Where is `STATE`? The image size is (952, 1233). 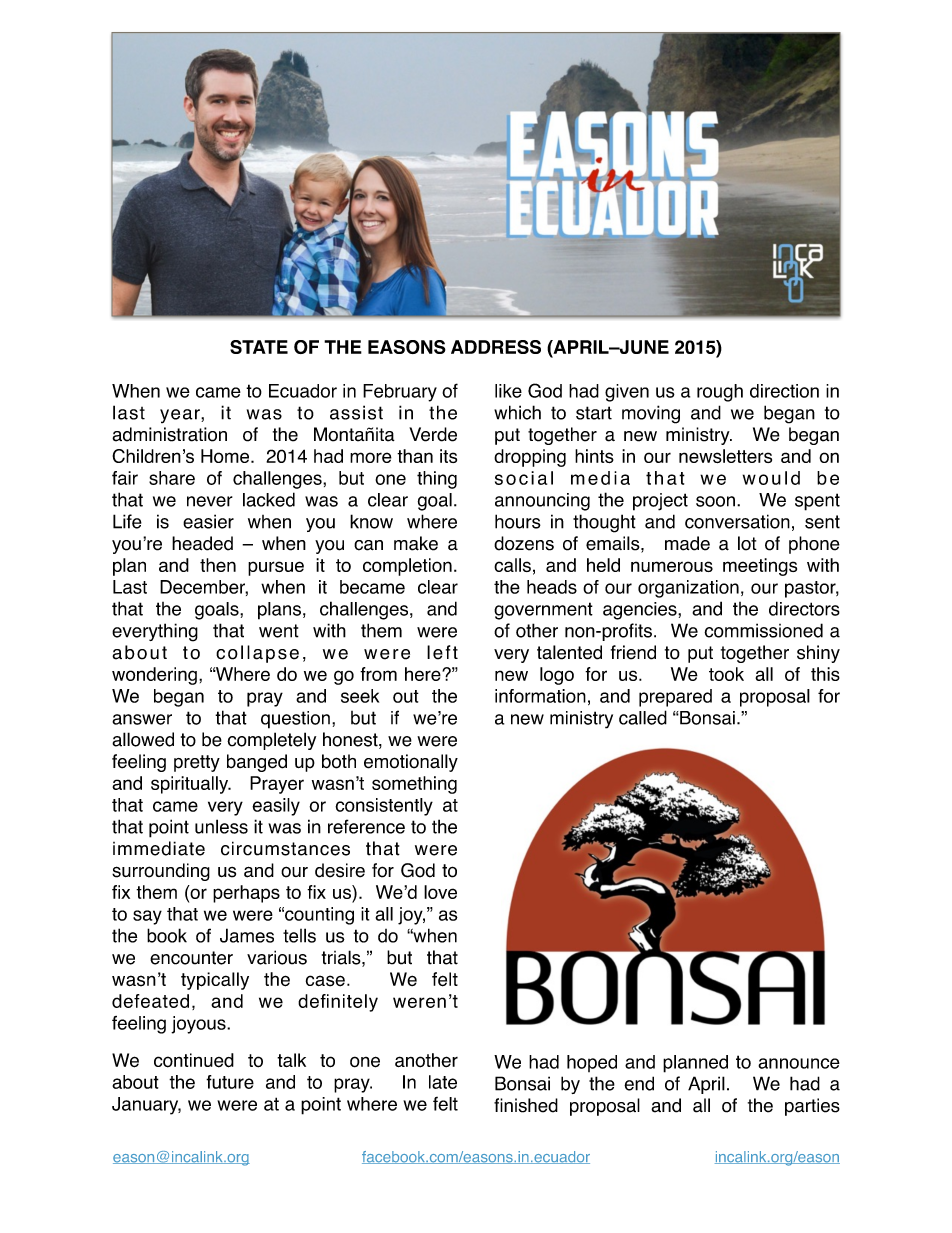 STATE is located at coordinates (259, 347).
